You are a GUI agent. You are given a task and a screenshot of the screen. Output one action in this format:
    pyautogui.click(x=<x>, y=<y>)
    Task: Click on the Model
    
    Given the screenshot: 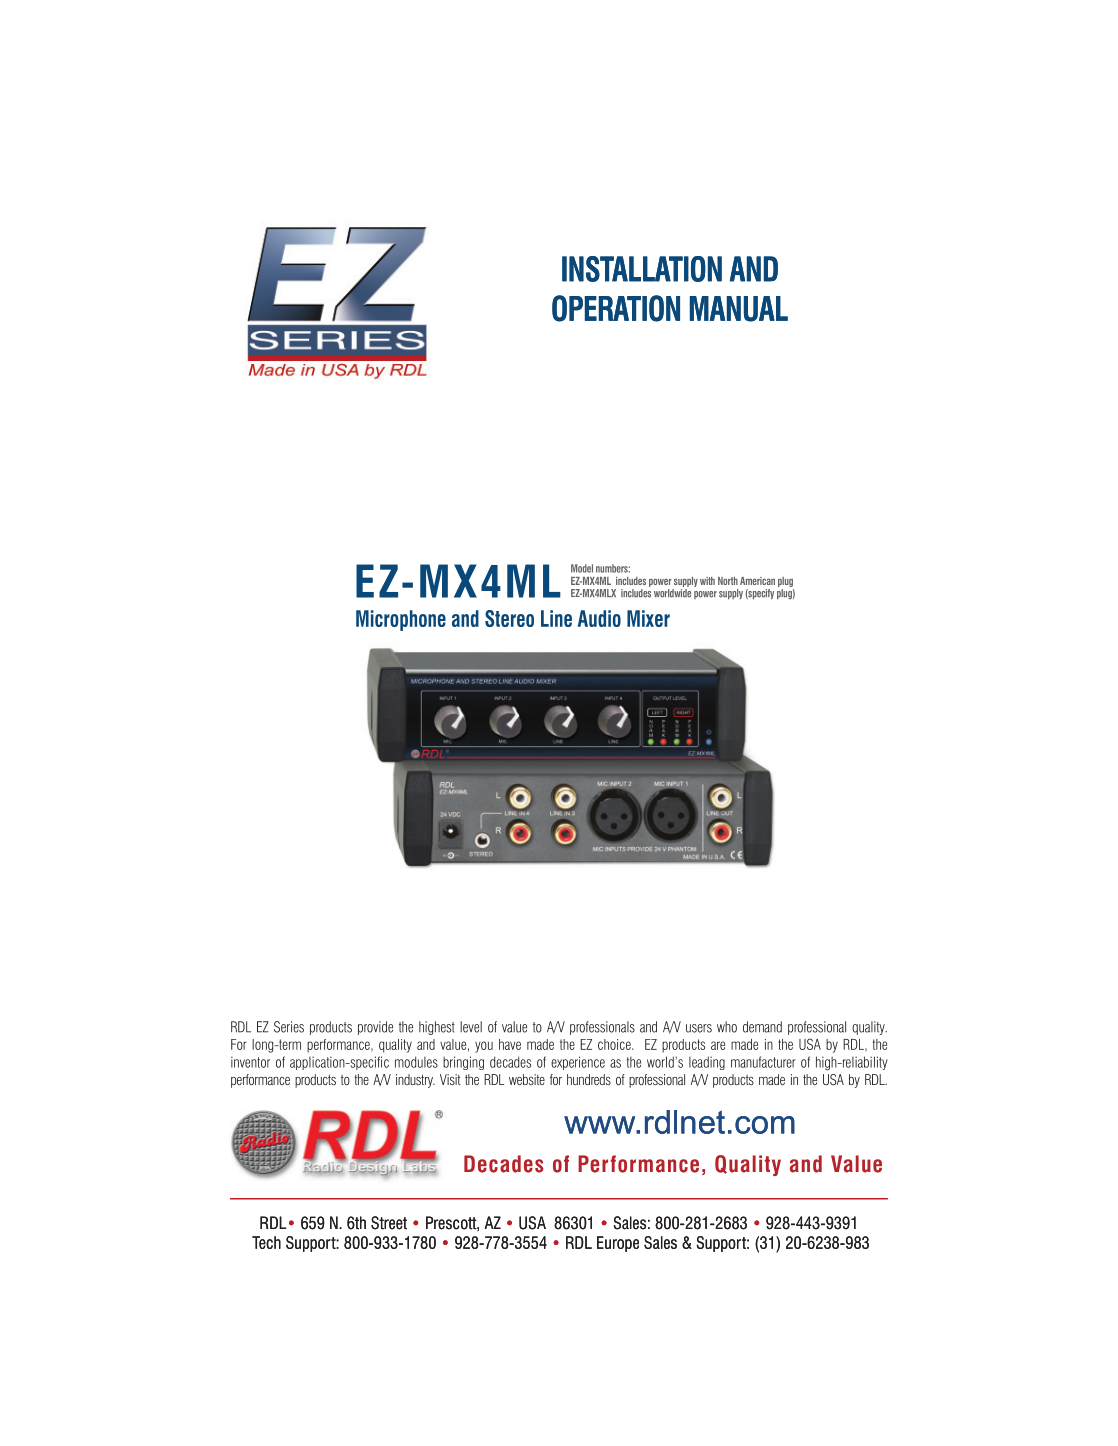 What is the action you would take?
    pyautogui.click(x=582, y=568)
